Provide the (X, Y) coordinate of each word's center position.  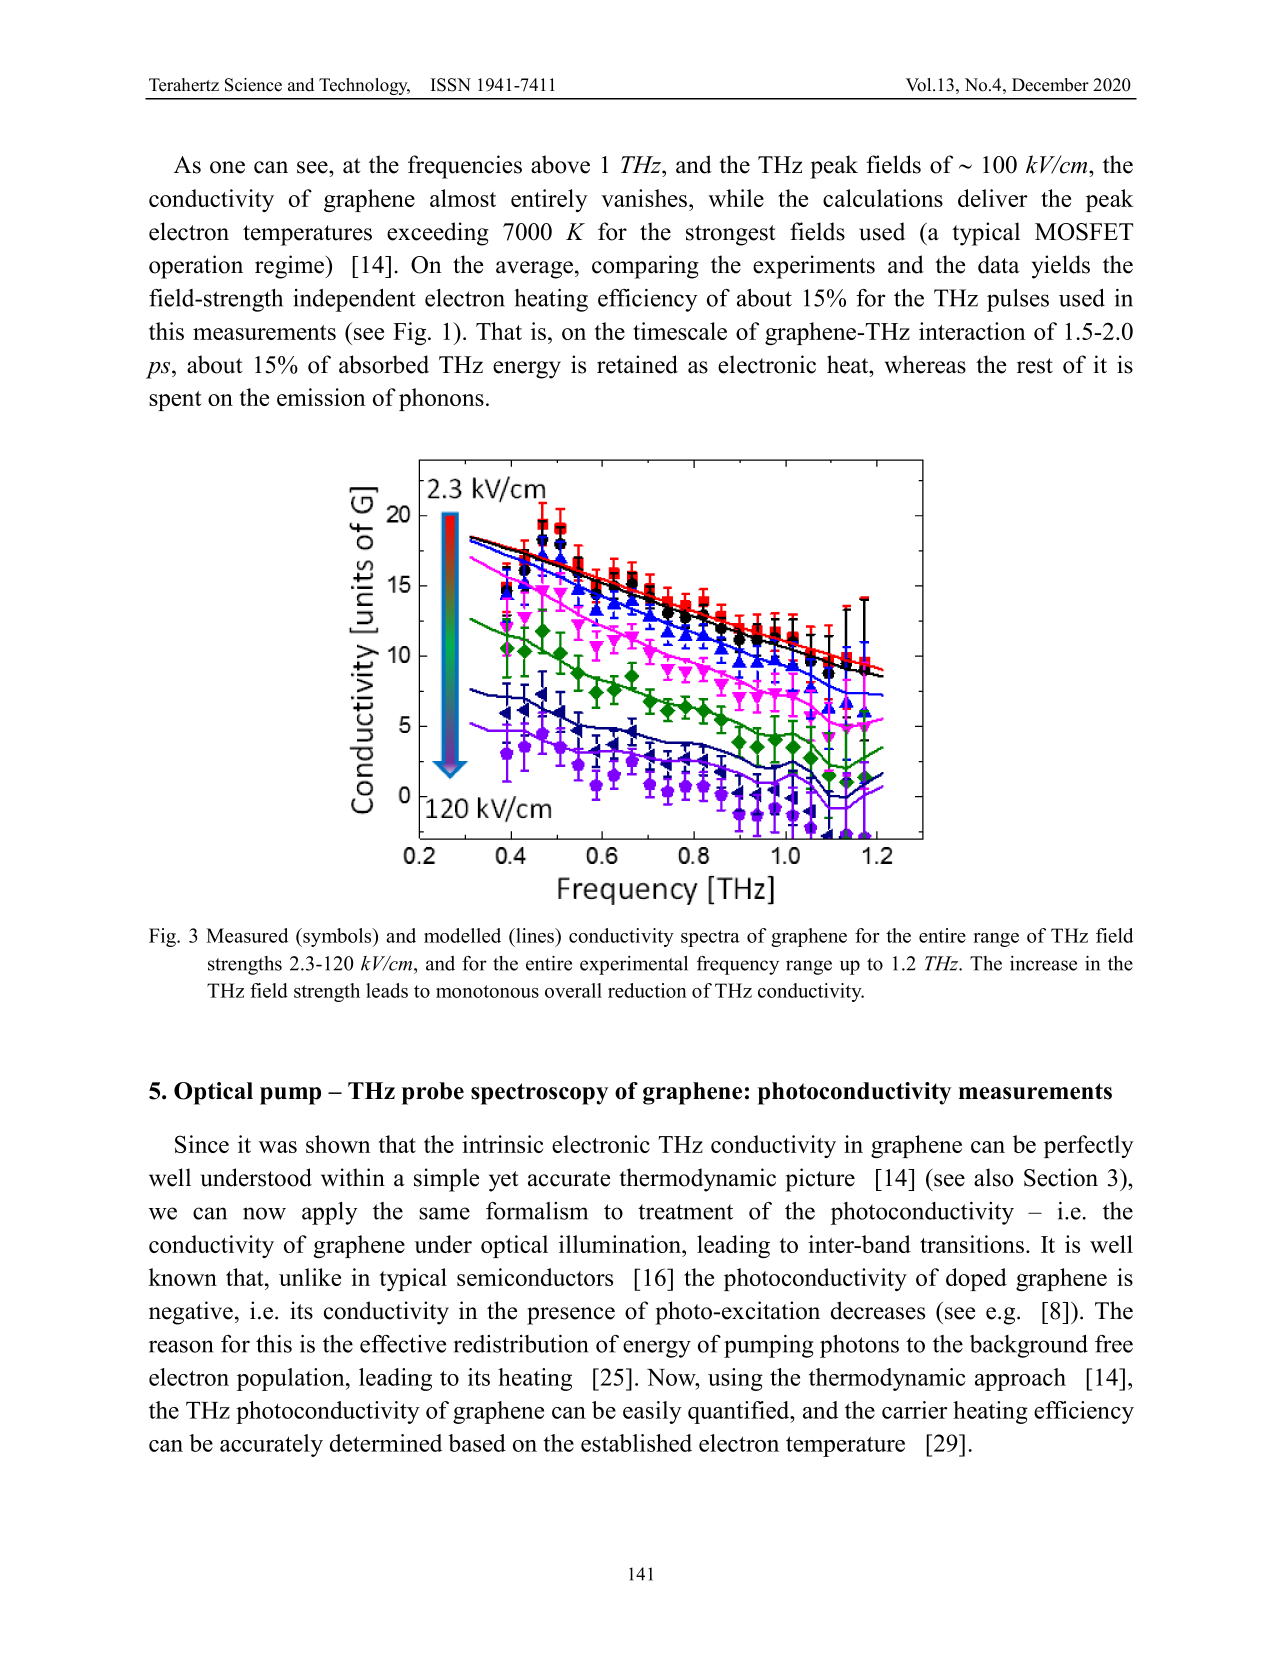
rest (1035, 366)
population (292, 1379)
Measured (247, 935)
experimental (634, 965)
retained (637, 364)
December (1050, 85)
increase (1043, 963)
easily (652, 1412)
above (560, 164)
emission (321, 397)
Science (253, 85)
